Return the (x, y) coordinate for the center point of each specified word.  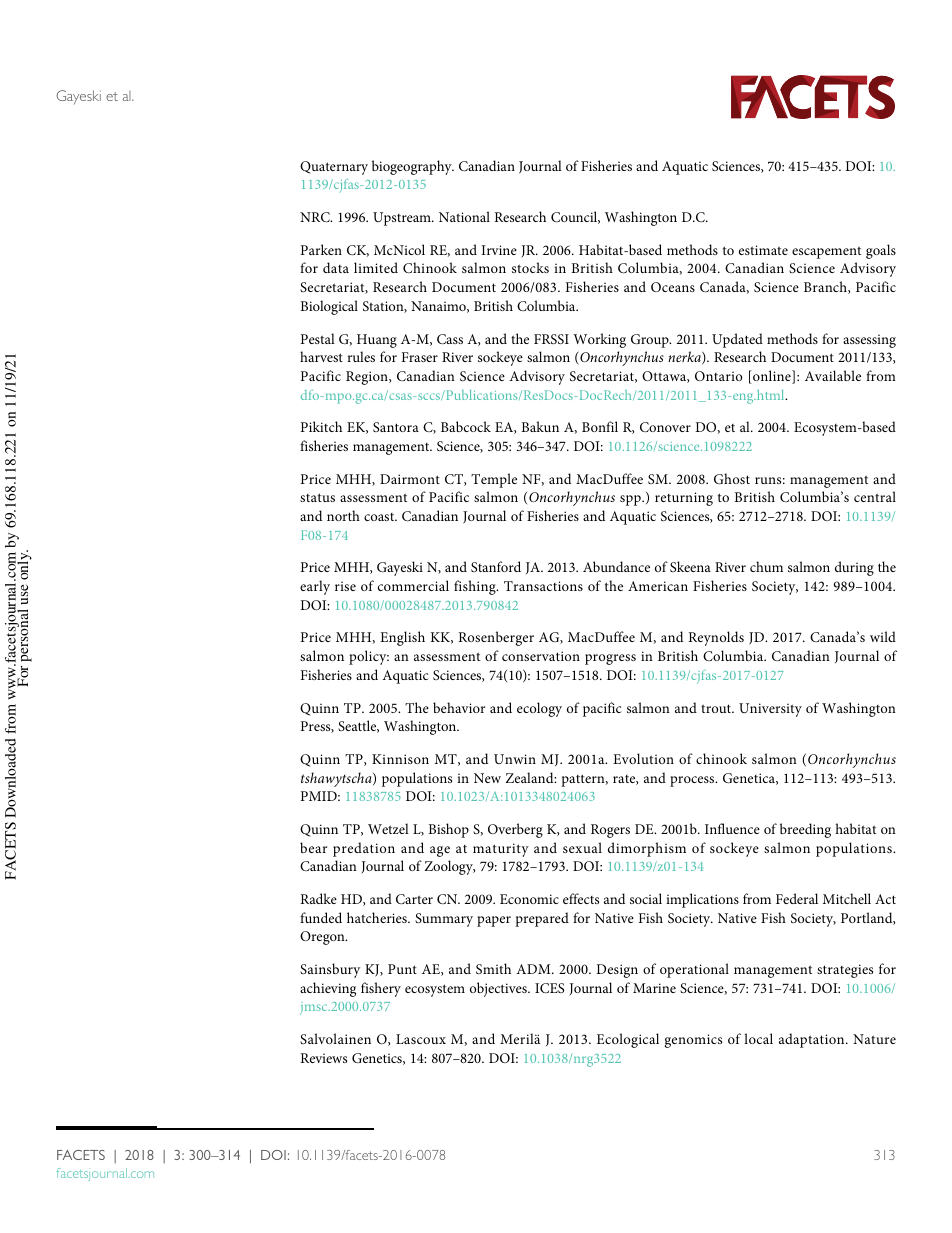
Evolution (643, 758)
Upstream (403, 219)
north (343, 515)
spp (631, 500)
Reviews (323, 1058)
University (770, 710)
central (875, 496)
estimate (763, 250)
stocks (530, 267)
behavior (459, 707)
